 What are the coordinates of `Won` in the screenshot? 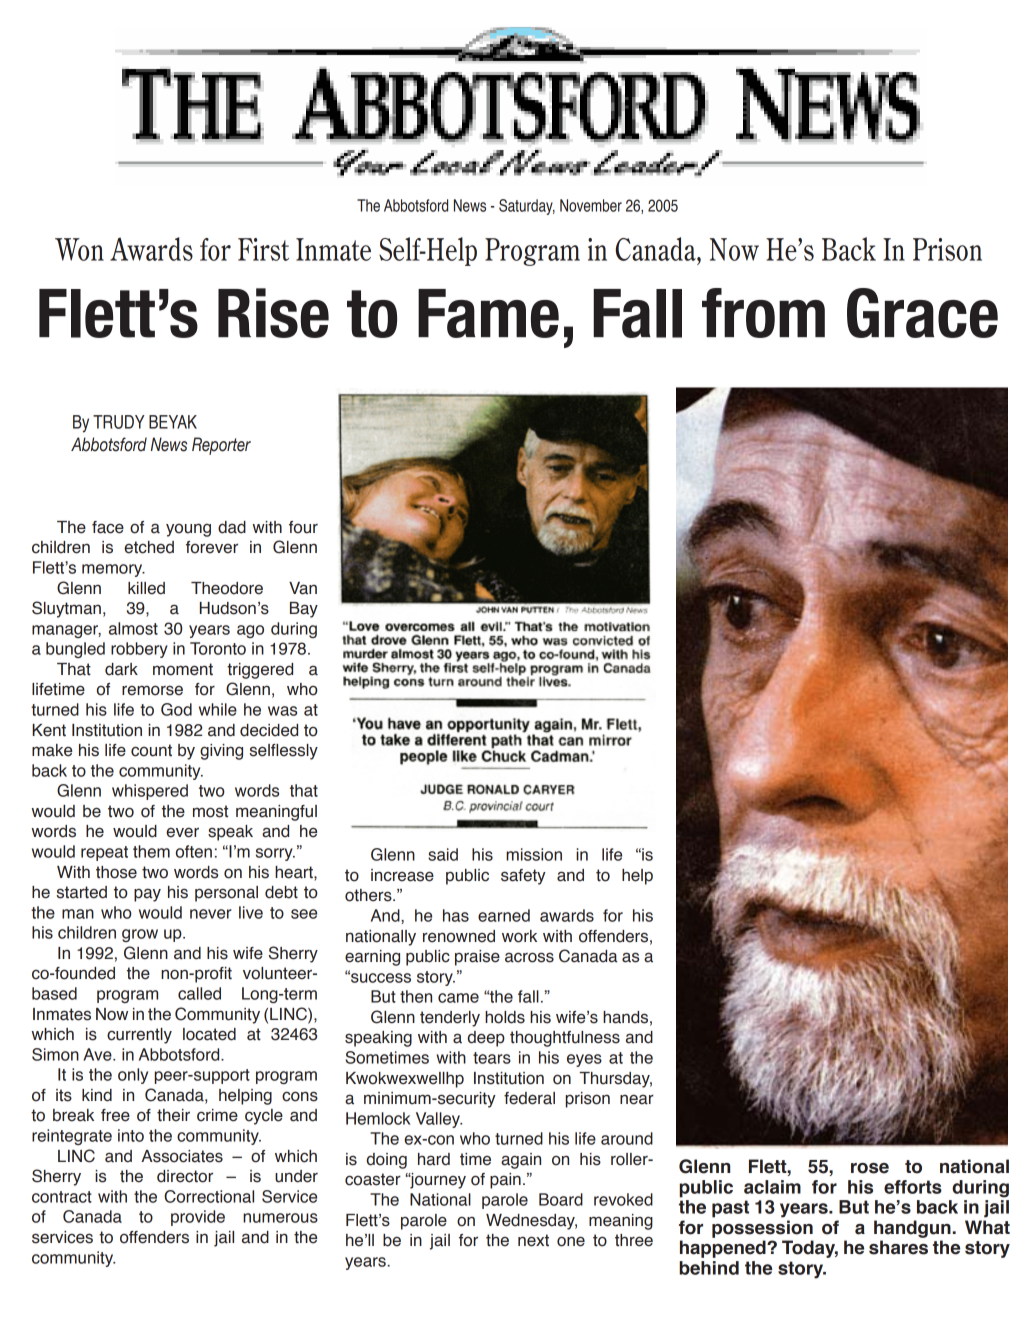 It's located at (79, 249).
